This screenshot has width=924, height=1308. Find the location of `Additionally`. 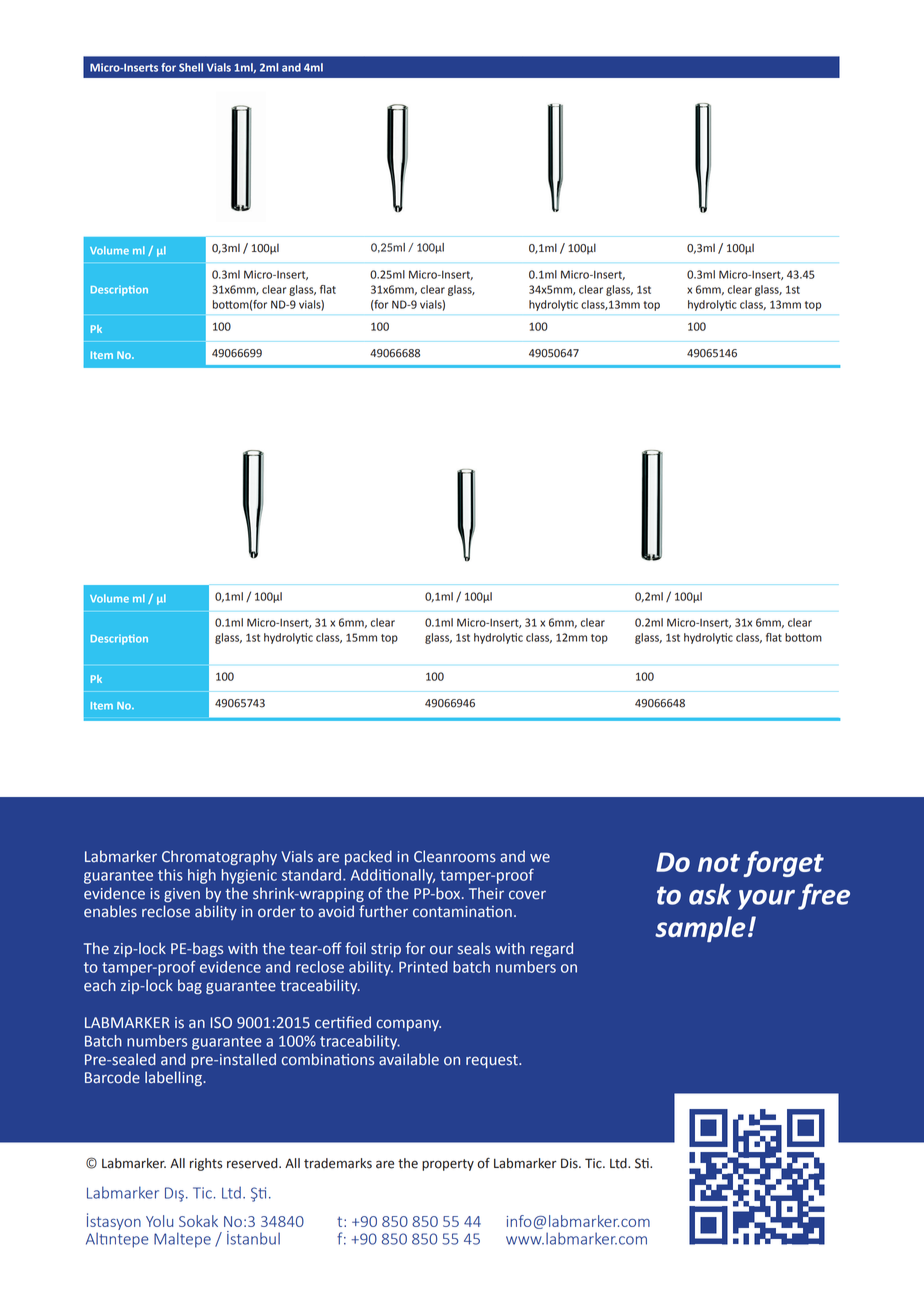

Additionally is located at coordinates (393, 876).
